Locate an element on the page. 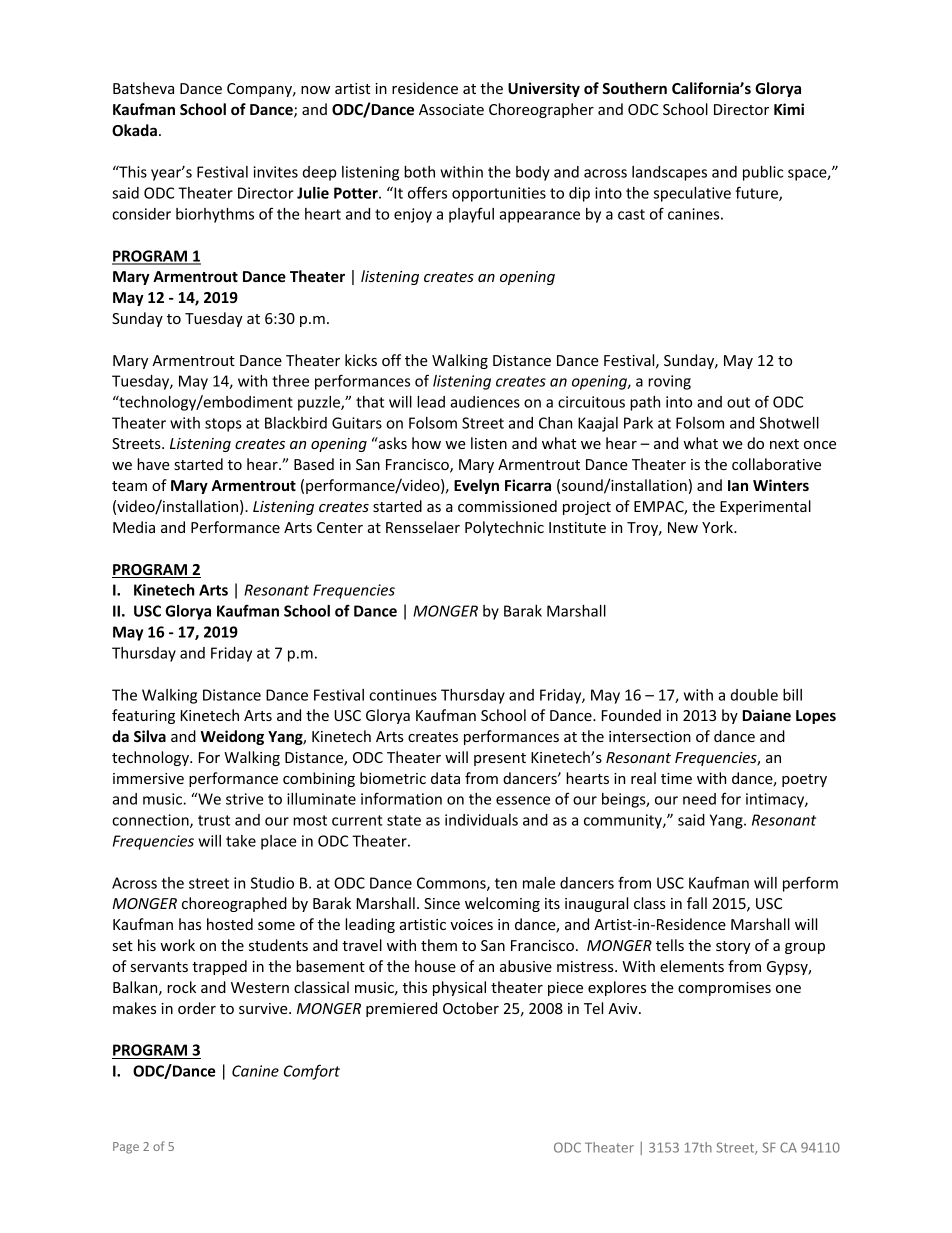 Image resolution: width=952 pixels, height=1233 pixels. Associate is located at coordinates (451, 109).
